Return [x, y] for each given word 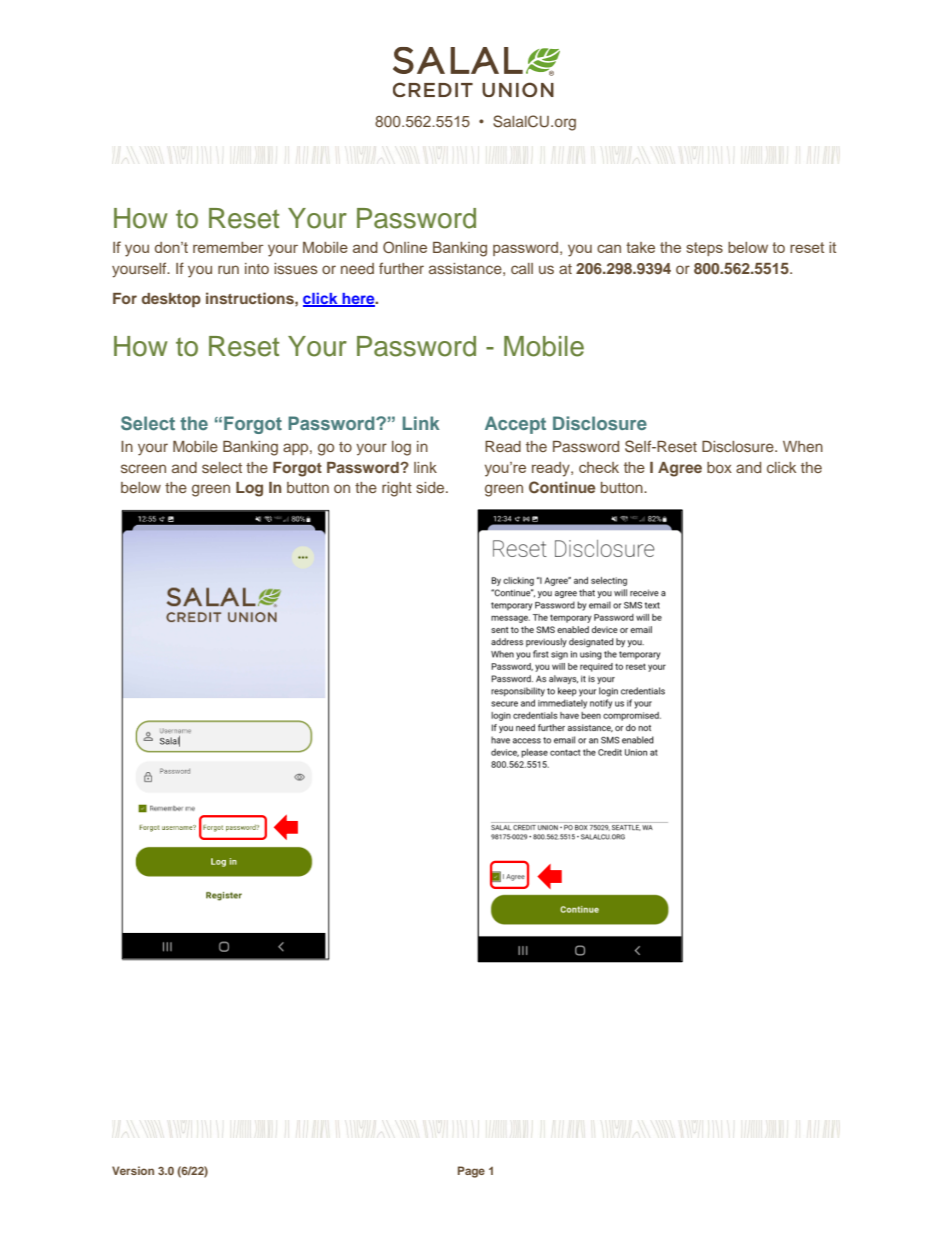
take [640, 247]
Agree [680, 469]
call [522, 268]
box [719, 467]
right [397, 489]
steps [704, 249]
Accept [515, 425]
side [431, 487]
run [228, 269]
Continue [562, 487]
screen [143, 468]
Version [133, 1170]
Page [471, 1172]
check [599, 467]
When [803, 446]
